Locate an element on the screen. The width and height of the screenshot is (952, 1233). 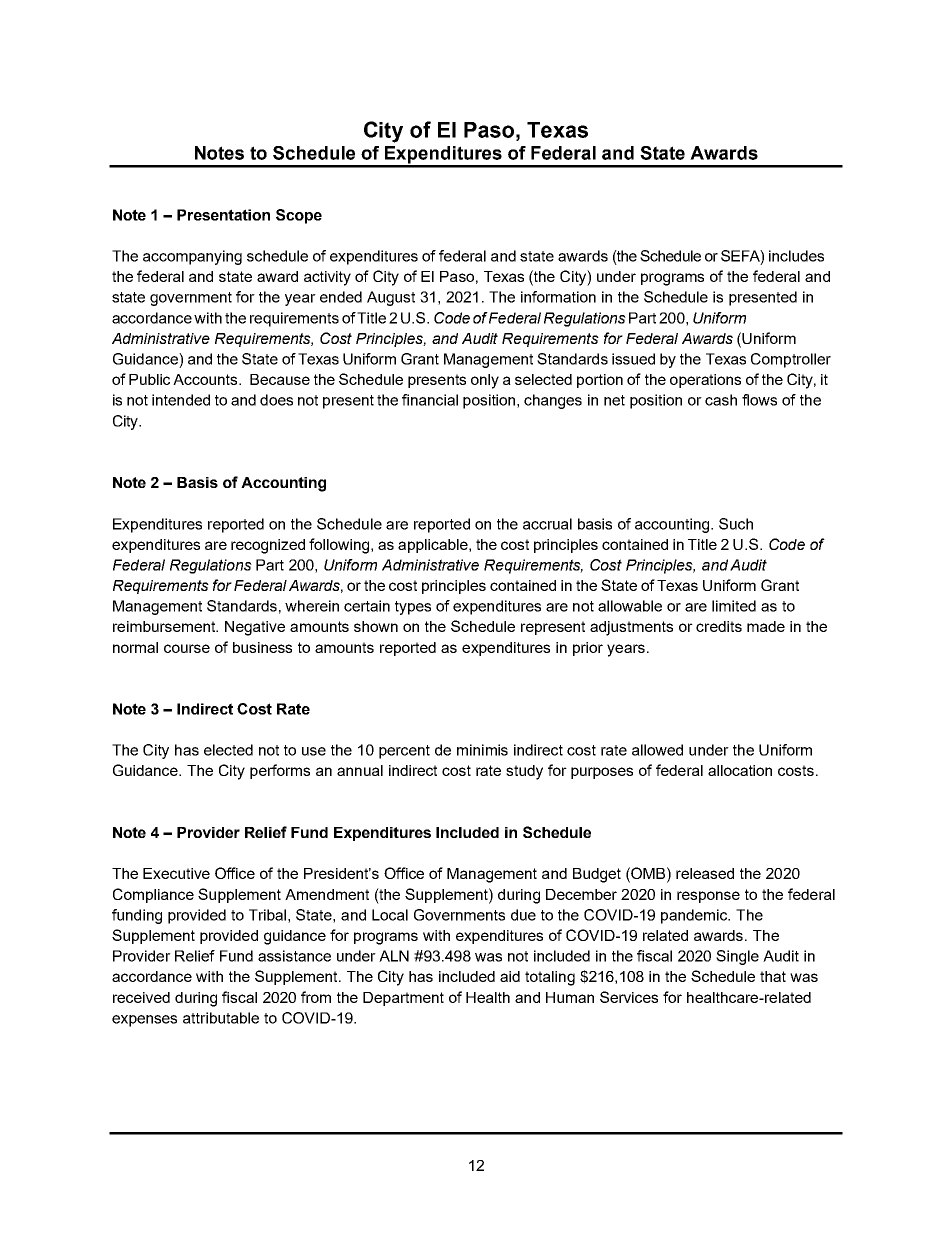
that is located at coordinates (773, 976).
